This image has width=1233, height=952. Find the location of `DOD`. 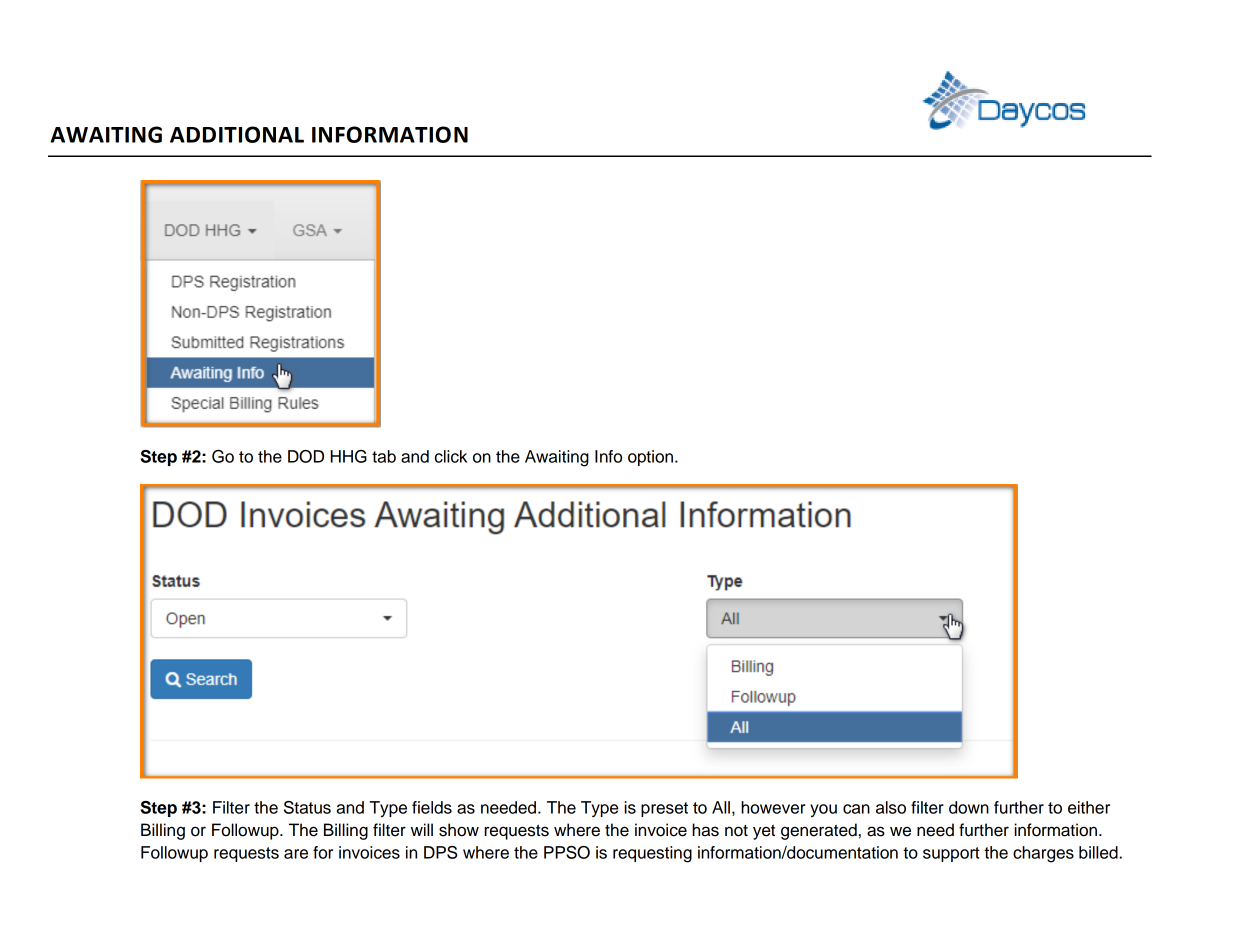

DOD is located at coordinates (306, 456).
